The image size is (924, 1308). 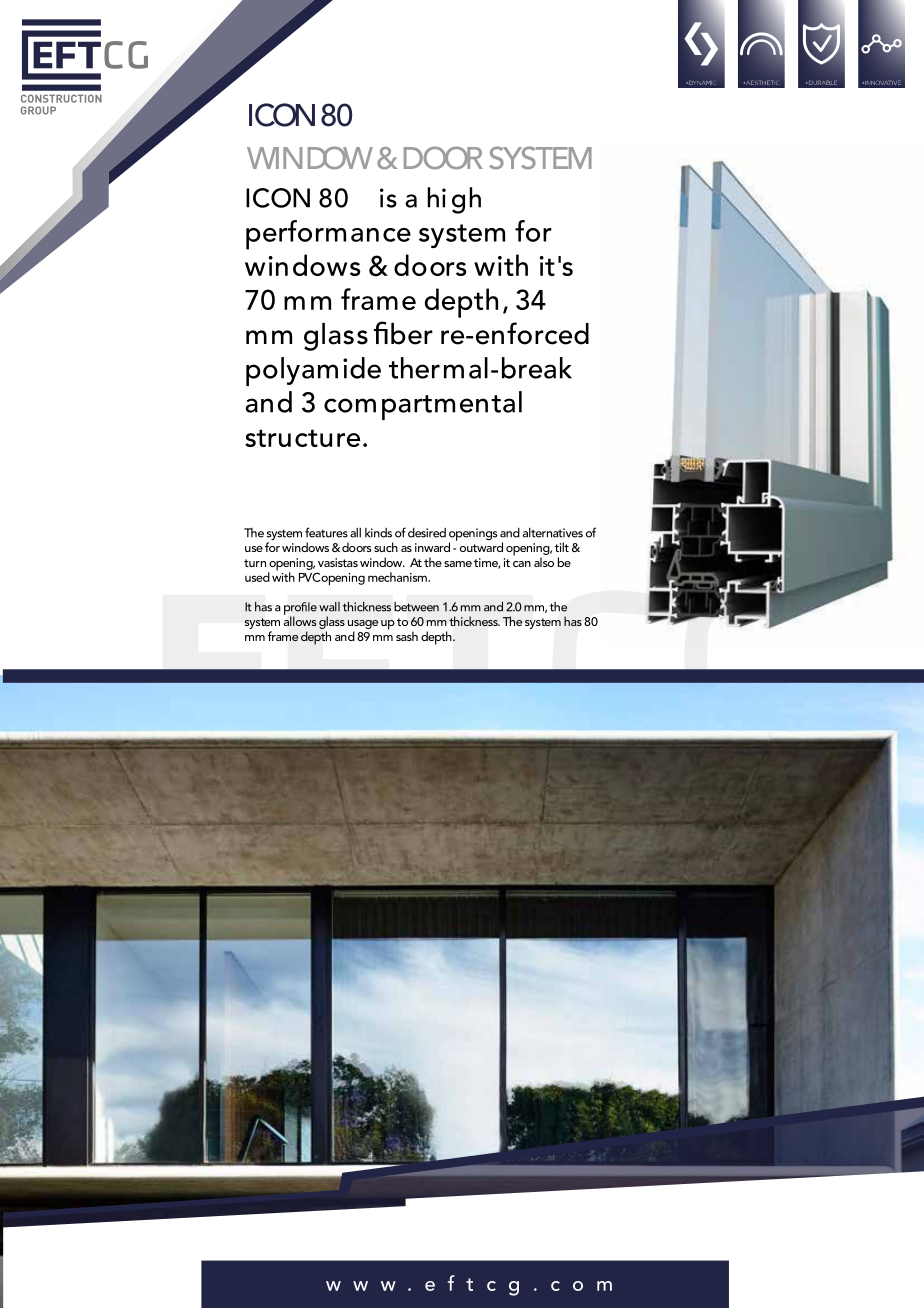 I want to click on allows, so click(x=300, y=620).
